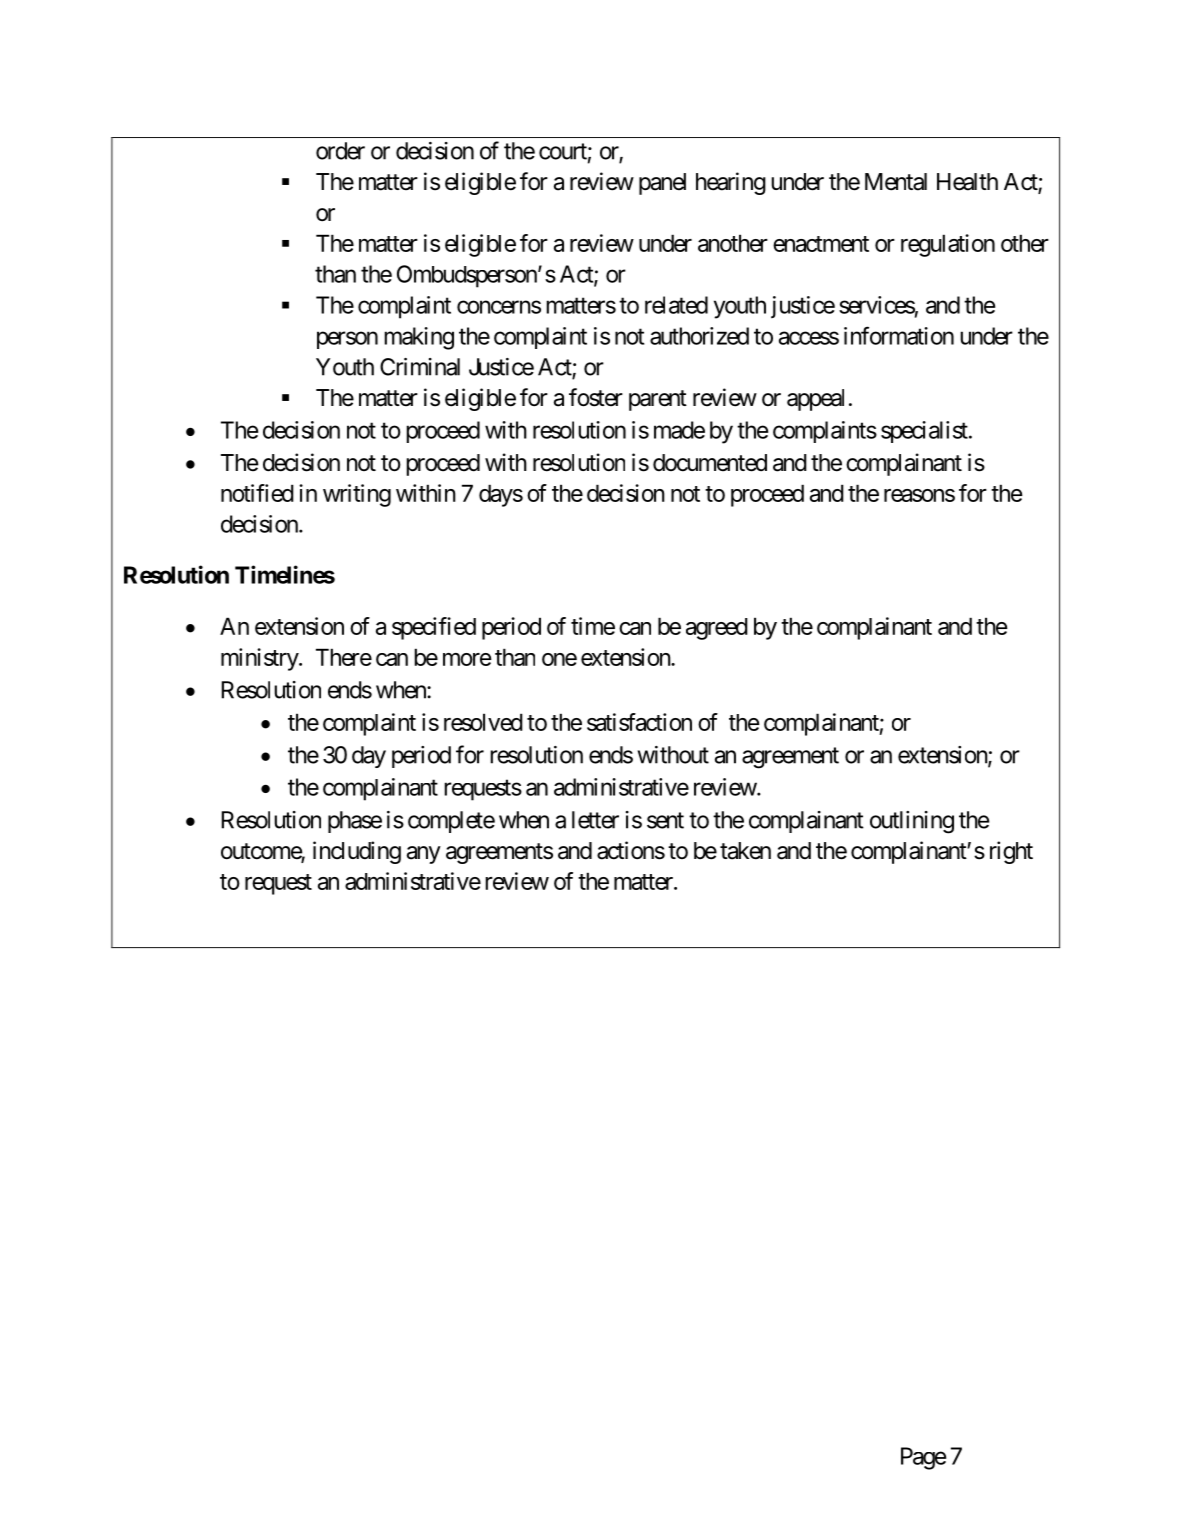  Describe the element at coordinates (357, 852) in the screenshot. I see `including` at that location.
